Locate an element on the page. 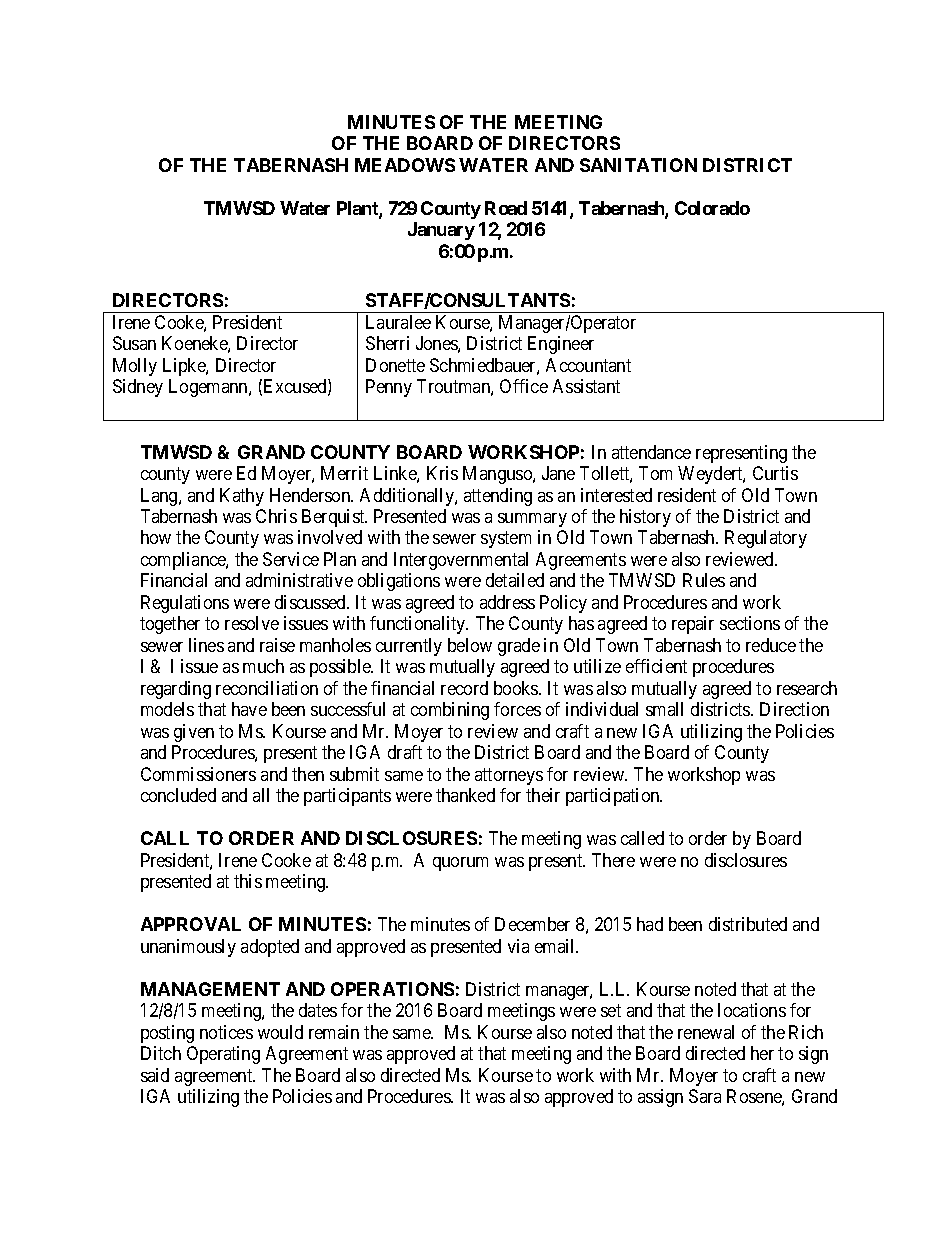  Colorado is located at coordinates (712, 208).
